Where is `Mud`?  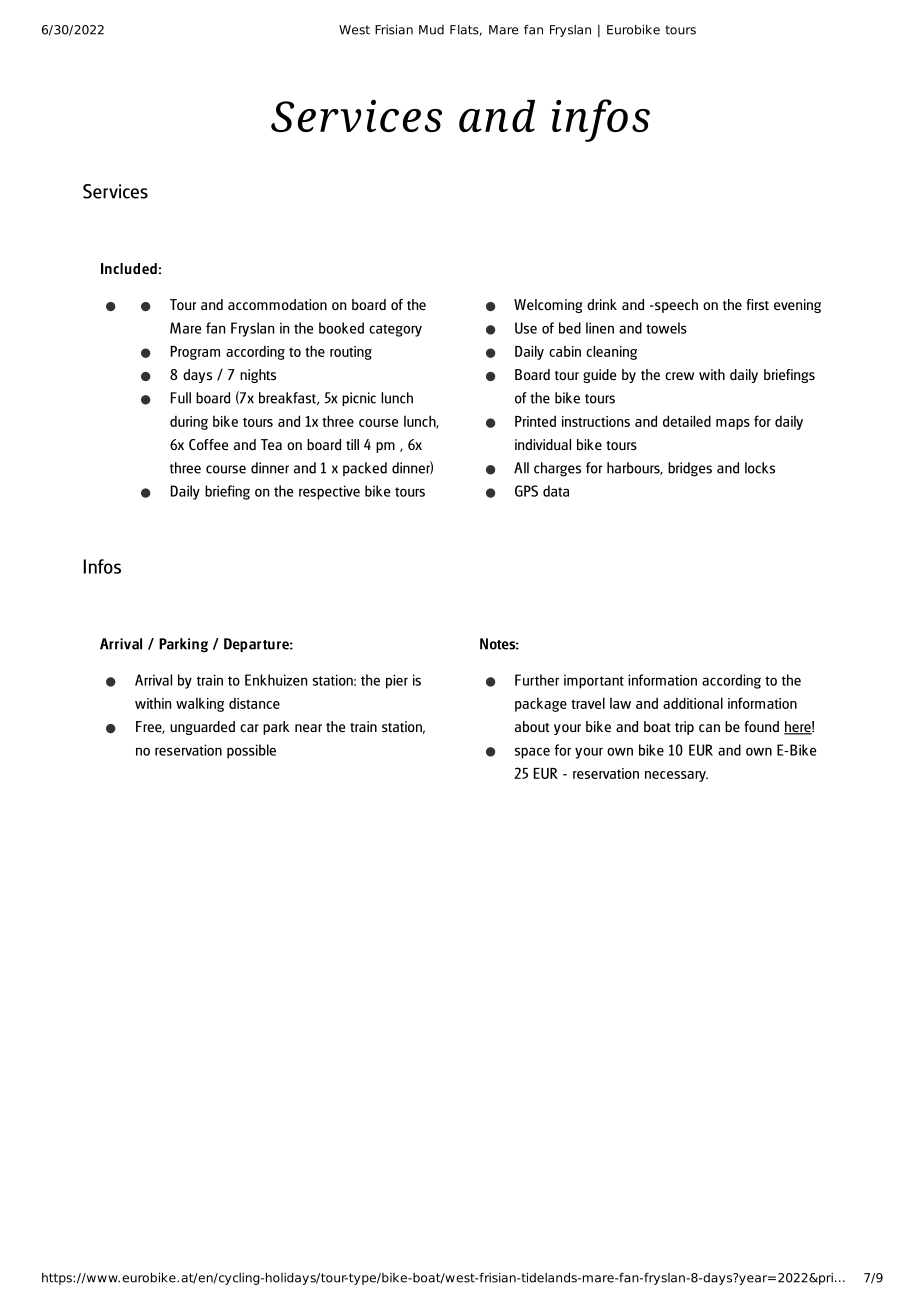
Mud is located at coordinates (431, 30).
